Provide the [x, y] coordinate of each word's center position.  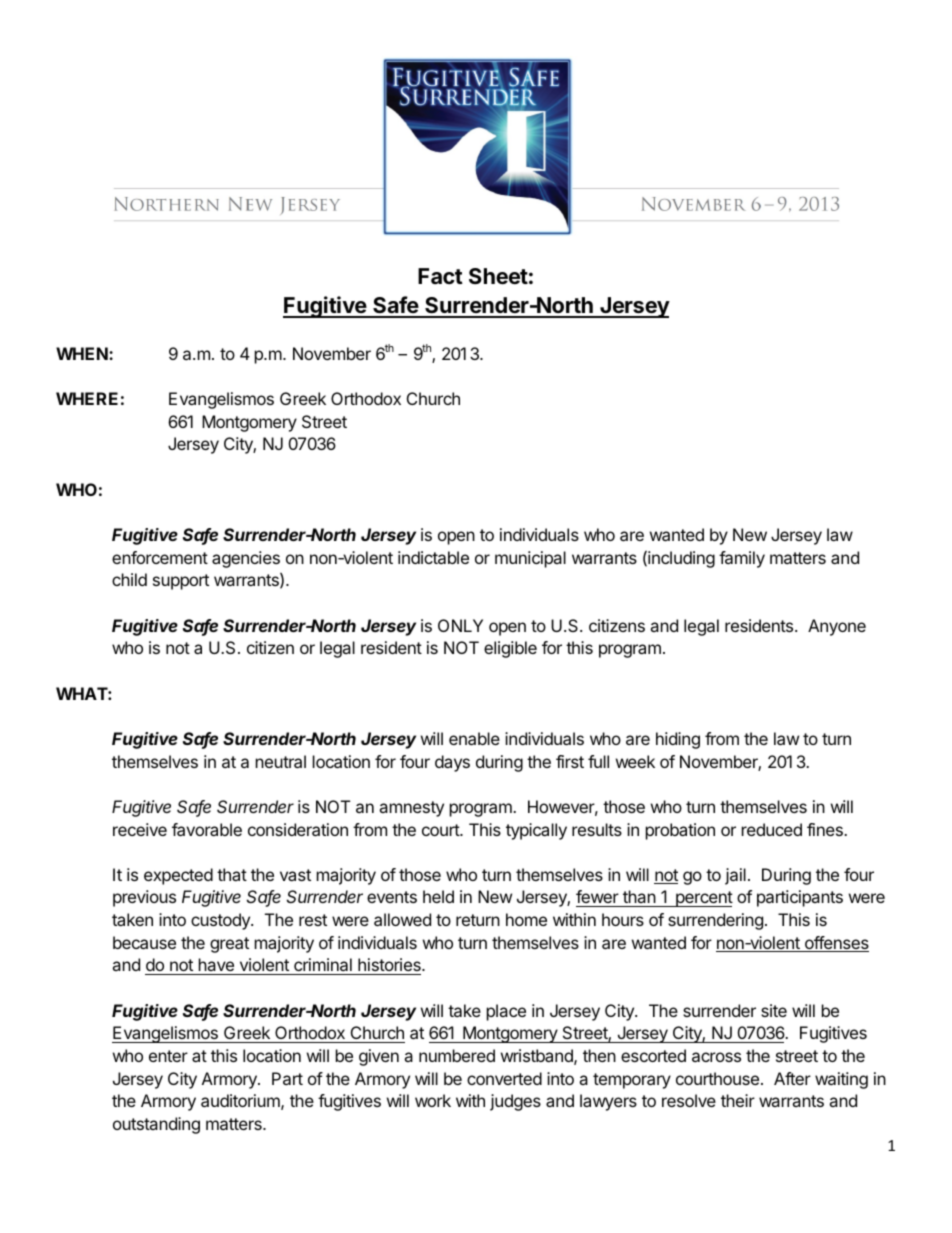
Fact [440, 276]
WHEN [83, 353]
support [181, 582]
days [452, 763]
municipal [530, 559]
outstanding [156, 1125]
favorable [207, 829]
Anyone [837, 627]
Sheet [498, 276]
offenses [835, 944]
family [742, 559]
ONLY [460, 625]
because [144, 942]
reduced [772, 829]
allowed [402, 919]
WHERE [87, 398]
